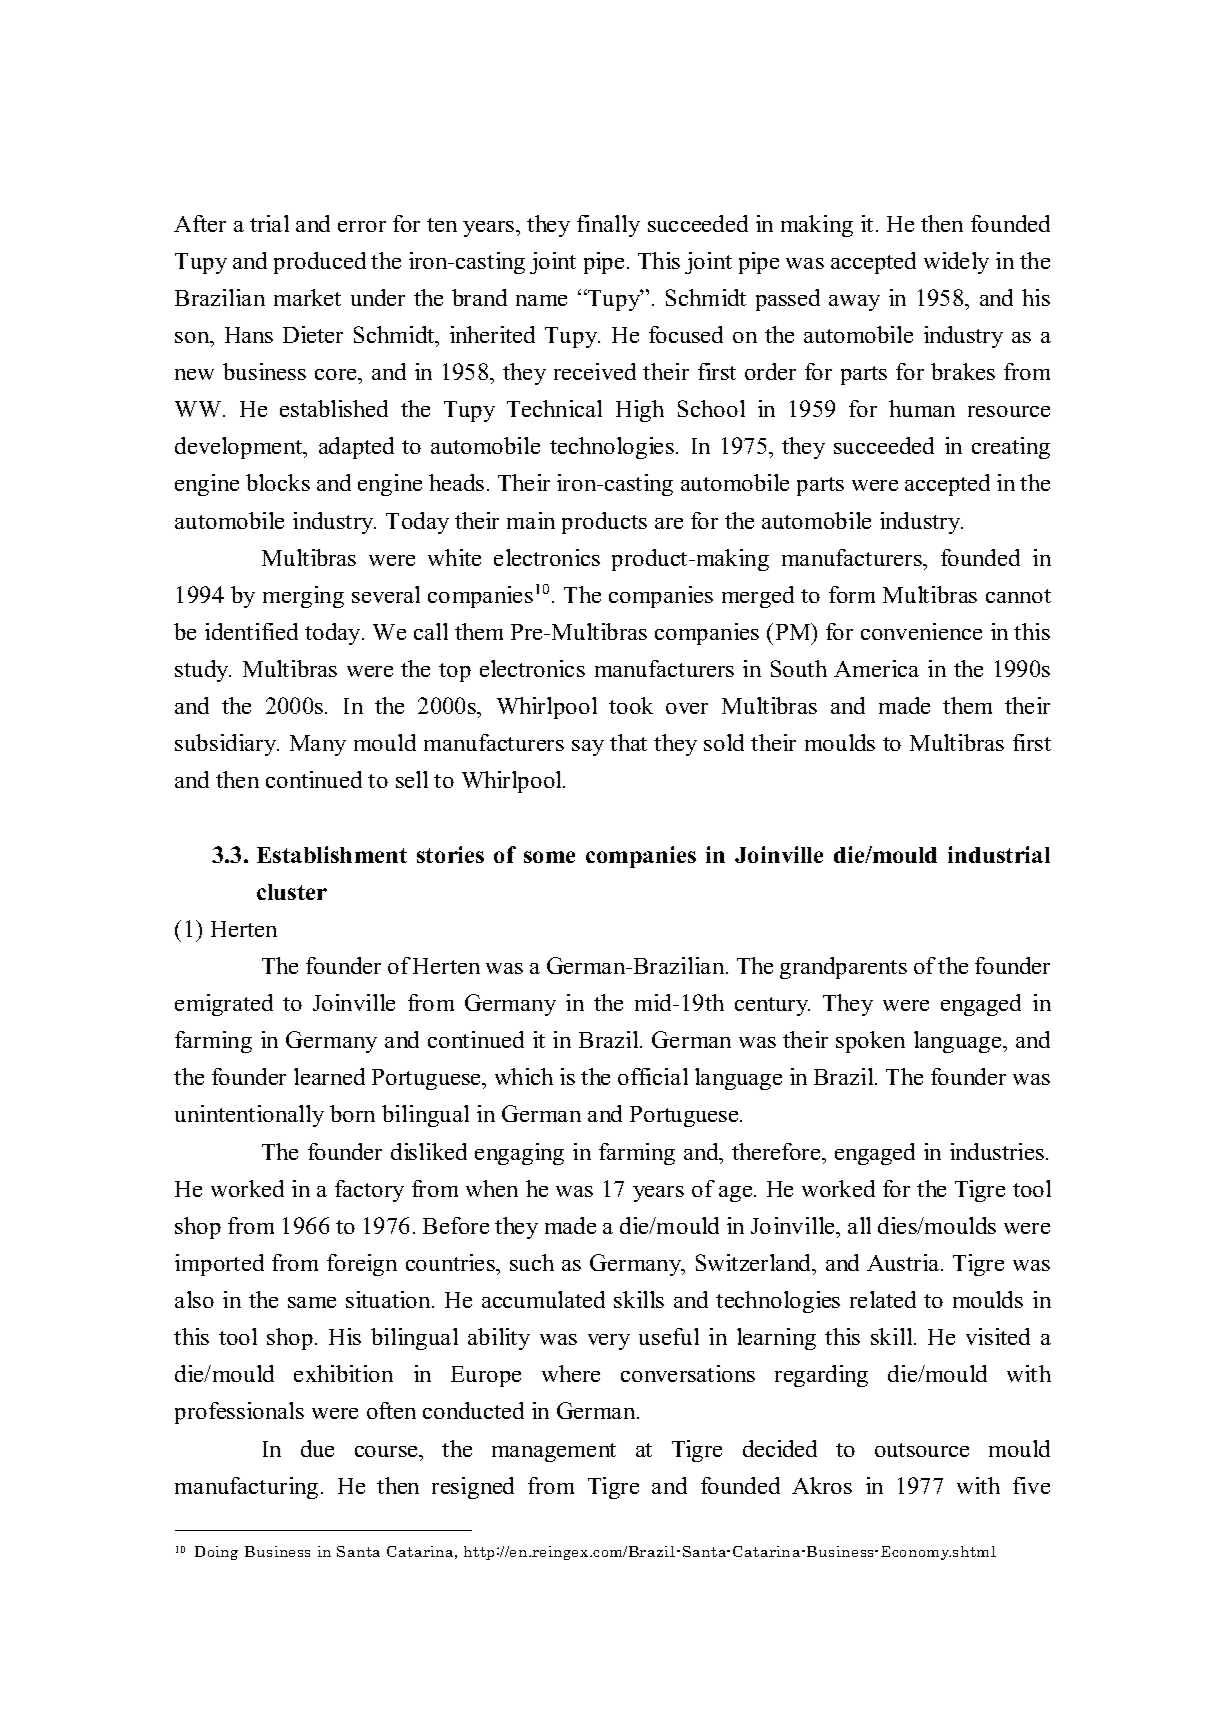  What do you see at coordinates (549, 857) in the screenshot?
I see `some` at bounding box center [549, 857].
